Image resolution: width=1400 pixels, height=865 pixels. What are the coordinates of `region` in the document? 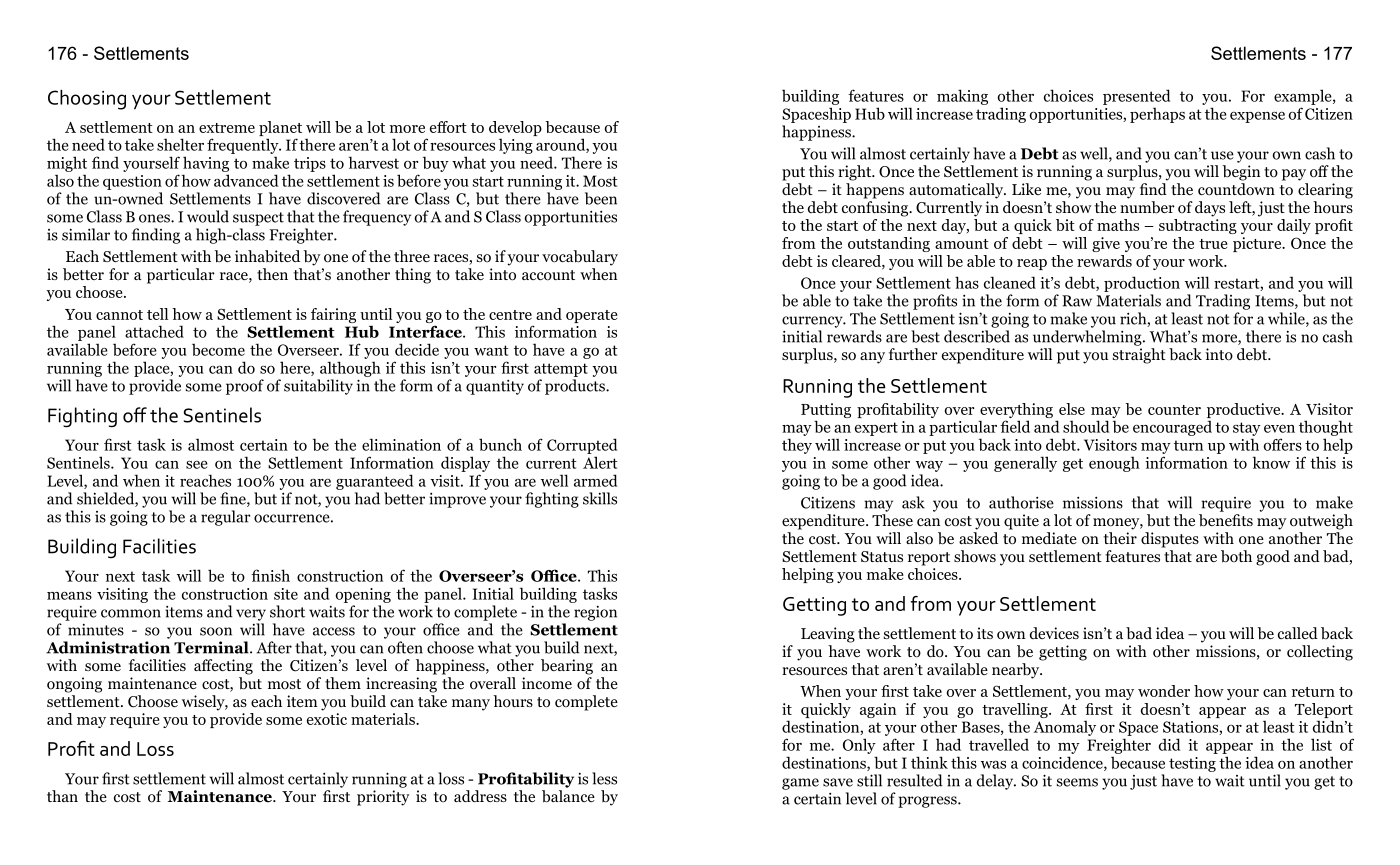 It's located at (595, 613).
